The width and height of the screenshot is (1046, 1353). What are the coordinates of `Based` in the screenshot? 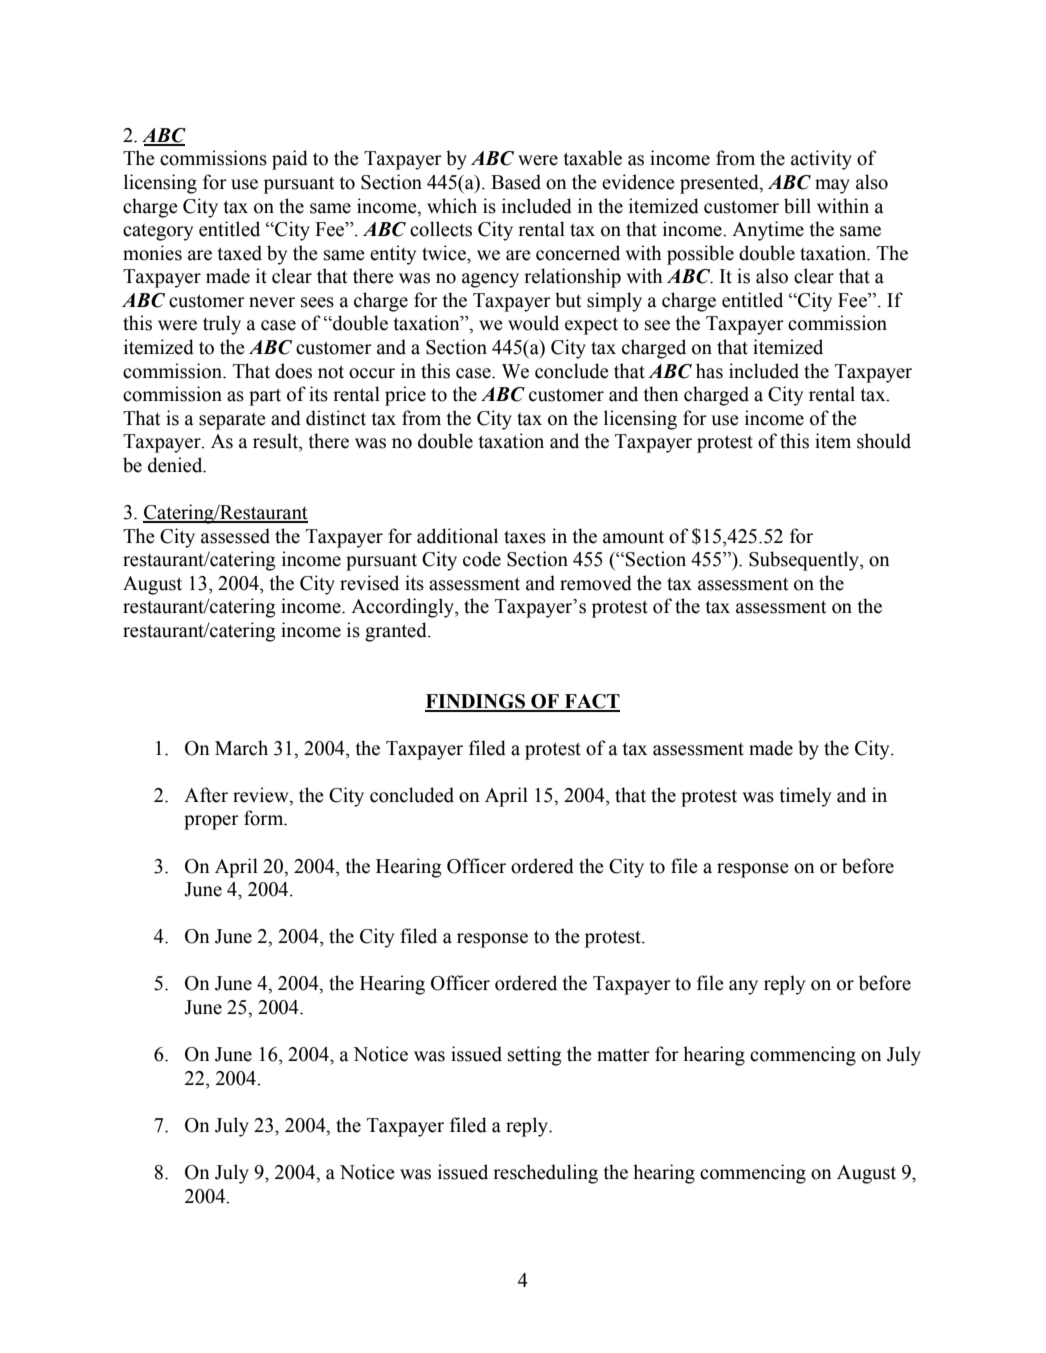 It's located at (516, 182).
